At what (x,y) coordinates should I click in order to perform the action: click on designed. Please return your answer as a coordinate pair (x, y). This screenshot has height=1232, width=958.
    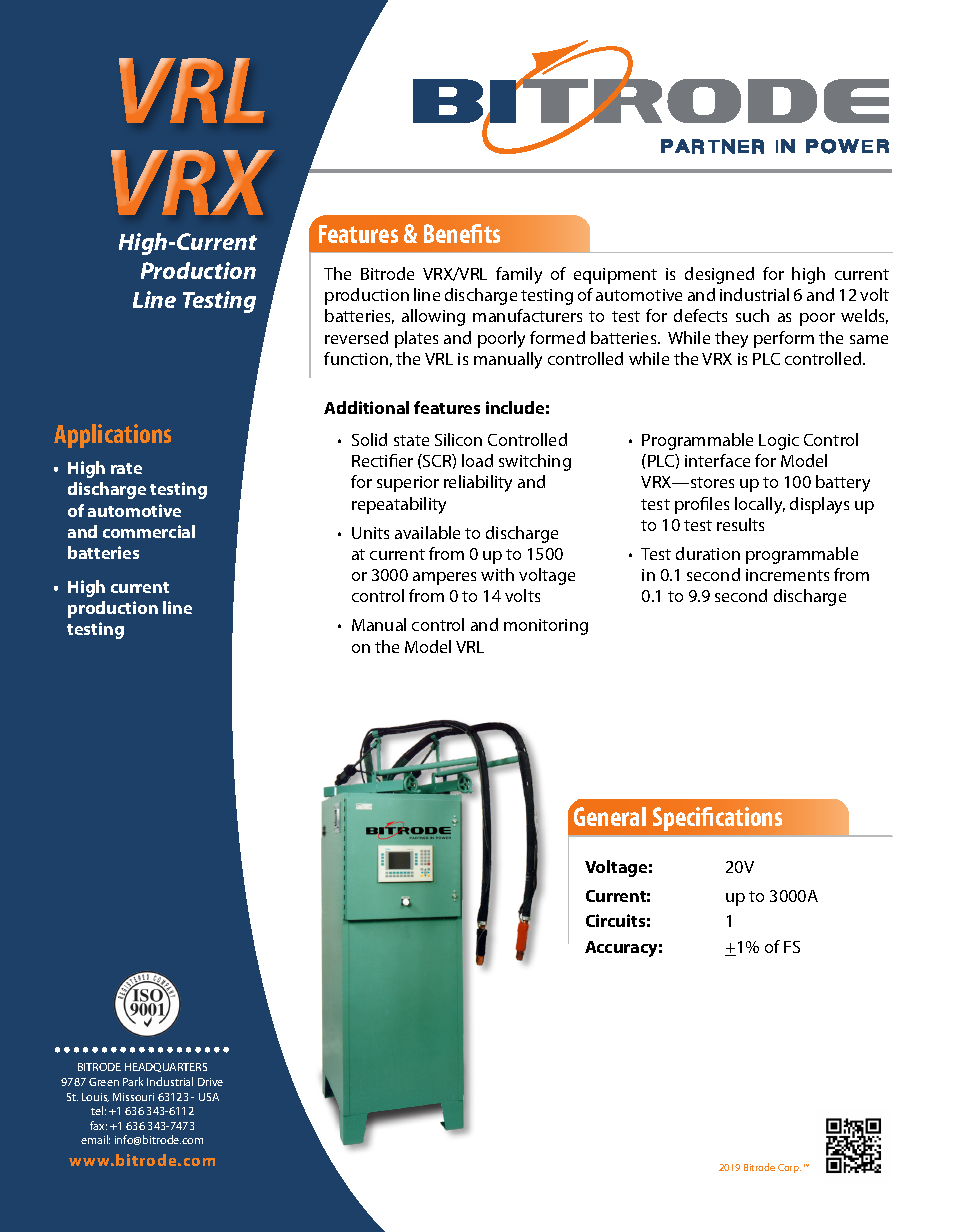
    Looking at the image, I should click on (719, 275).
